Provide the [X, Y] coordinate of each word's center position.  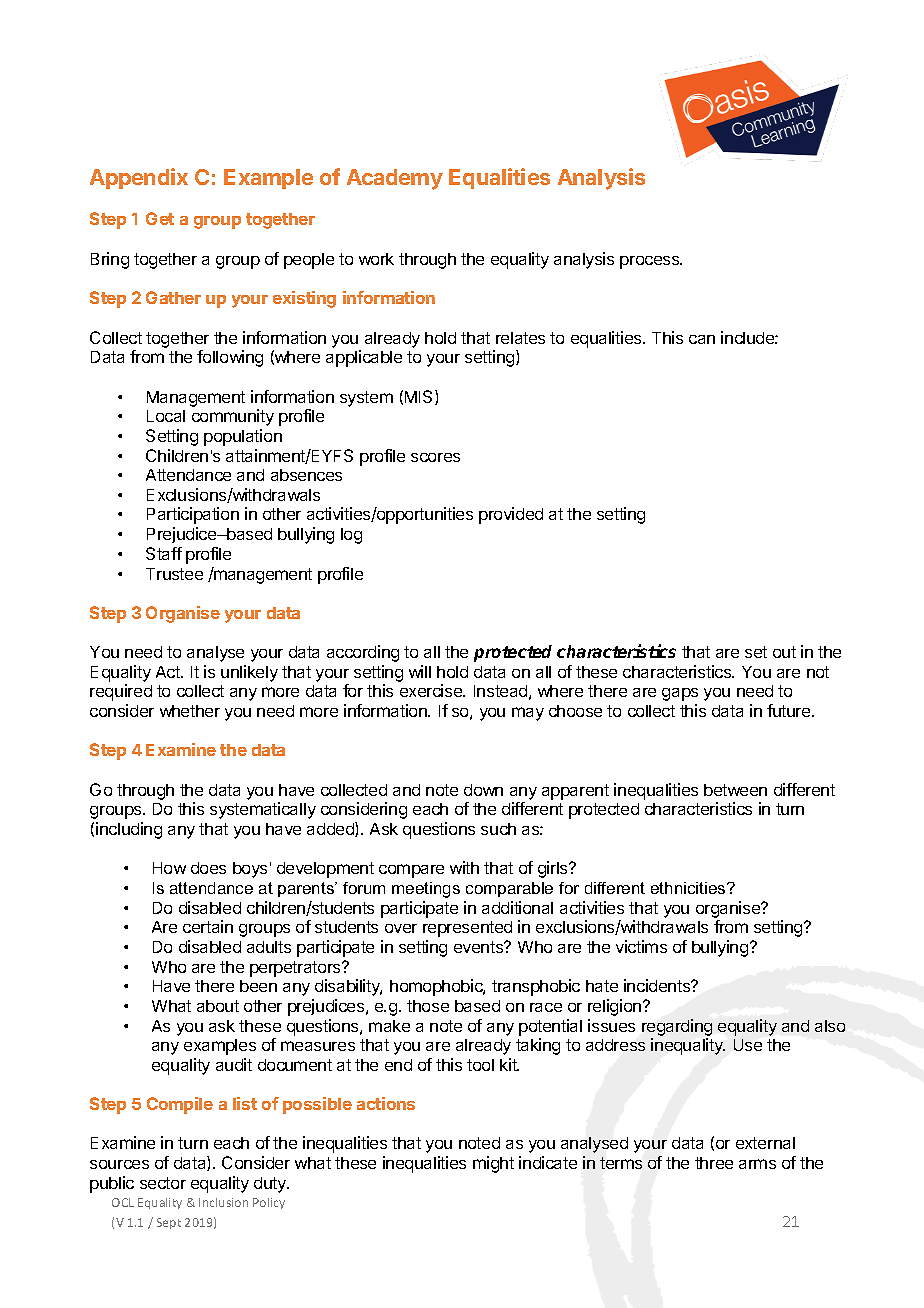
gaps [680, 694]
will [420, 671]
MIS [420, 397]
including [129, 830]
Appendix [139, 178]
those [428, 1006]
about [218, 1006]
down [483, 790]
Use [748, 1045]
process [651, 262]
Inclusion [223, 1202]
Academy [395, 179]
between [735, 790]
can [702, 339]
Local [166, 416]
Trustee [174, 574]
